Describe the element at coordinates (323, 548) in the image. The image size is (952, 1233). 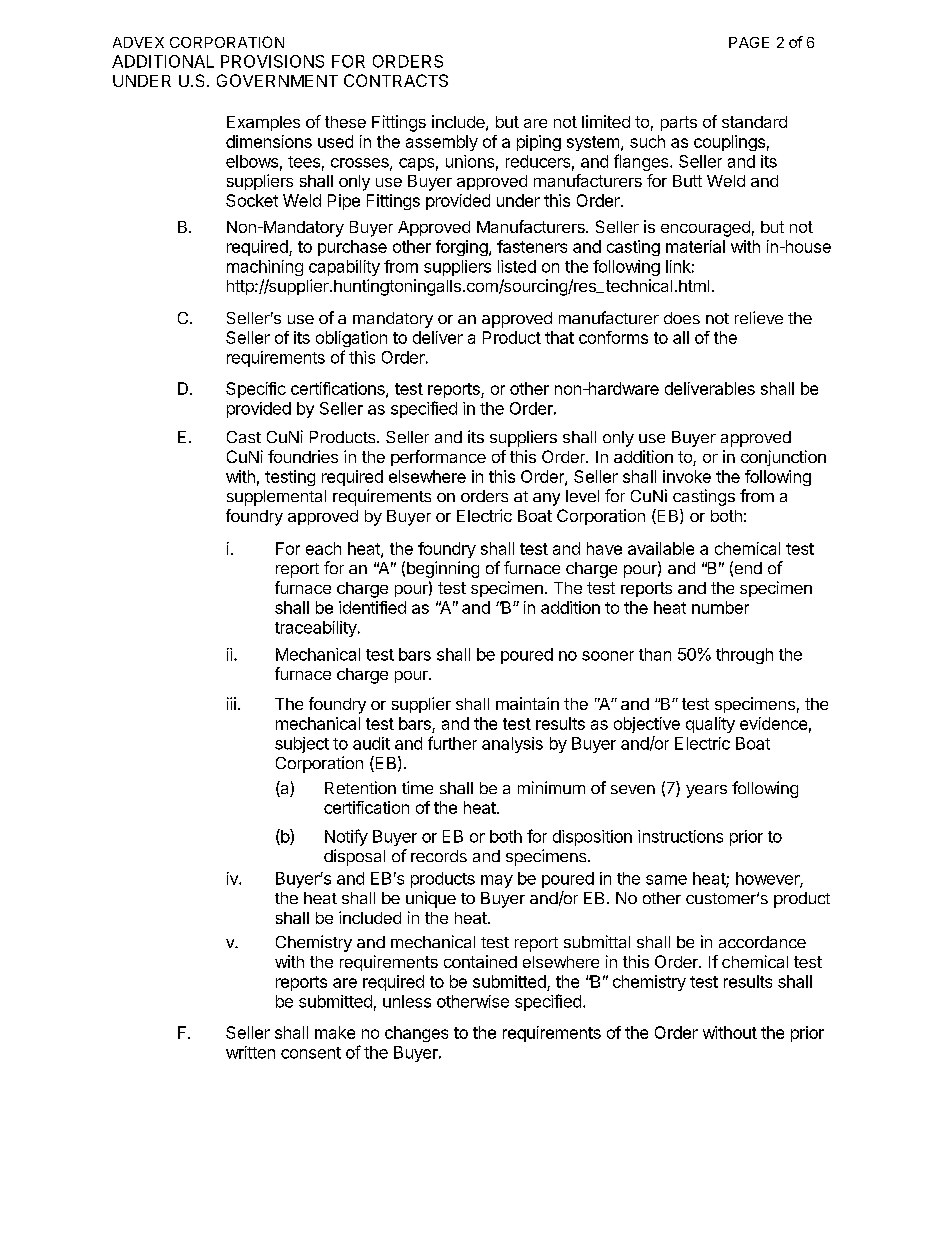
I see `each` at that location.
